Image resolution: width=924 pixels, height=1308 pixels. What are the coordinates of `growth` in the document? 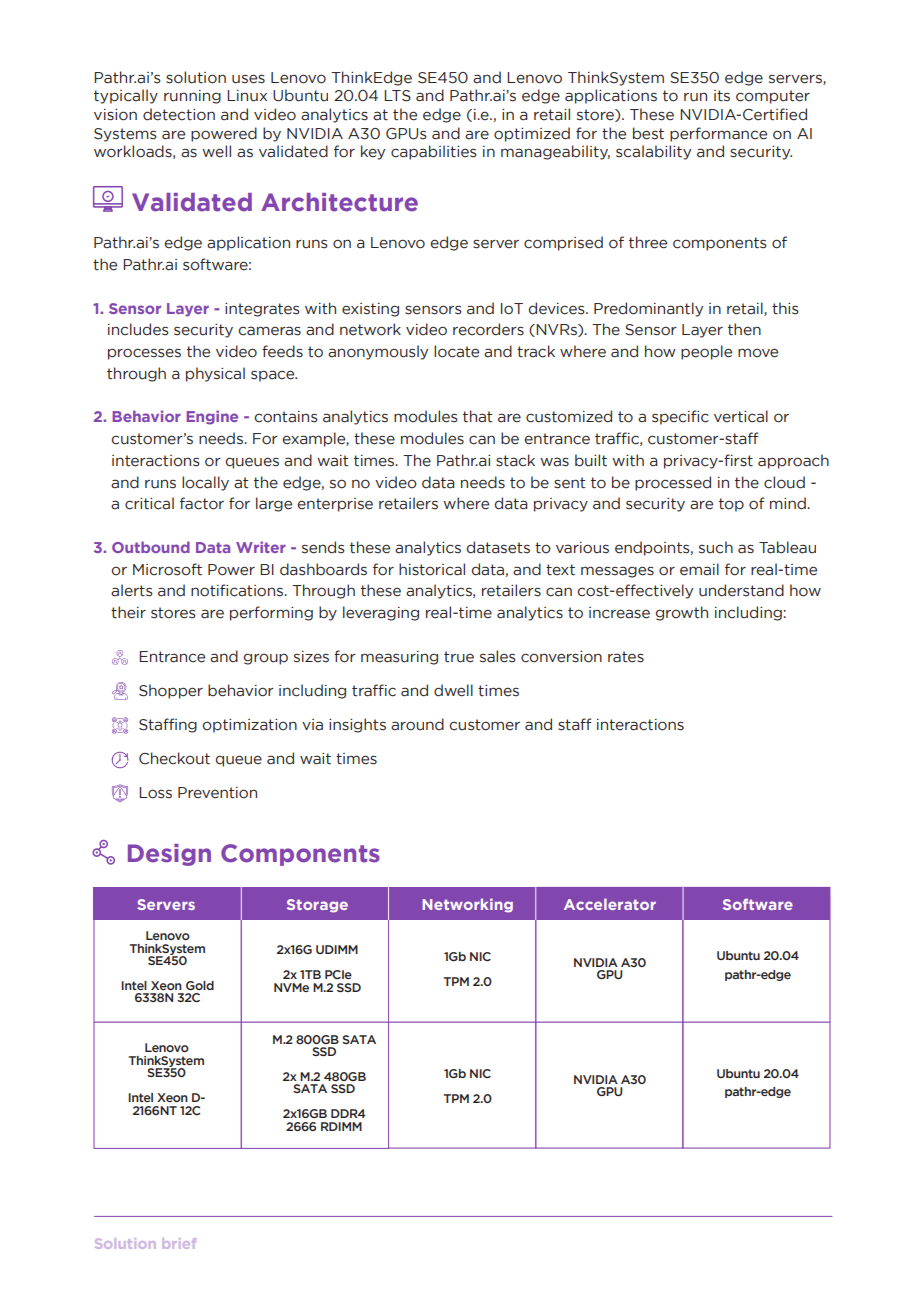 It's located at (682, 613).
